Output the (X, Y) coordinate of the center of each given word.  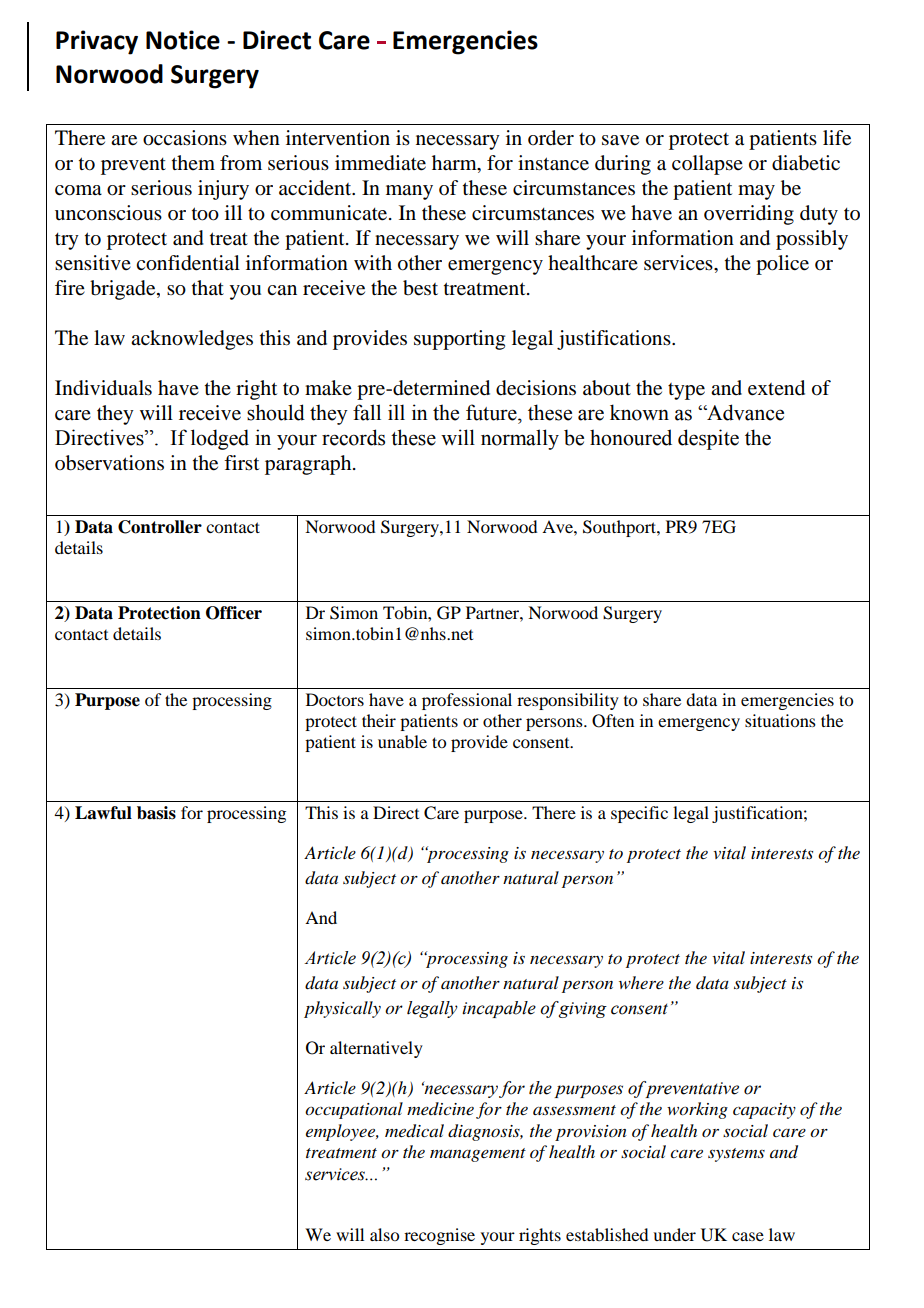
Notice (183, 40)
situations (780, 720)
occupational (354, 1110)
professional (467, 701)
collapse (707, 165)
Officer (234, 613)
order (551, 138)
